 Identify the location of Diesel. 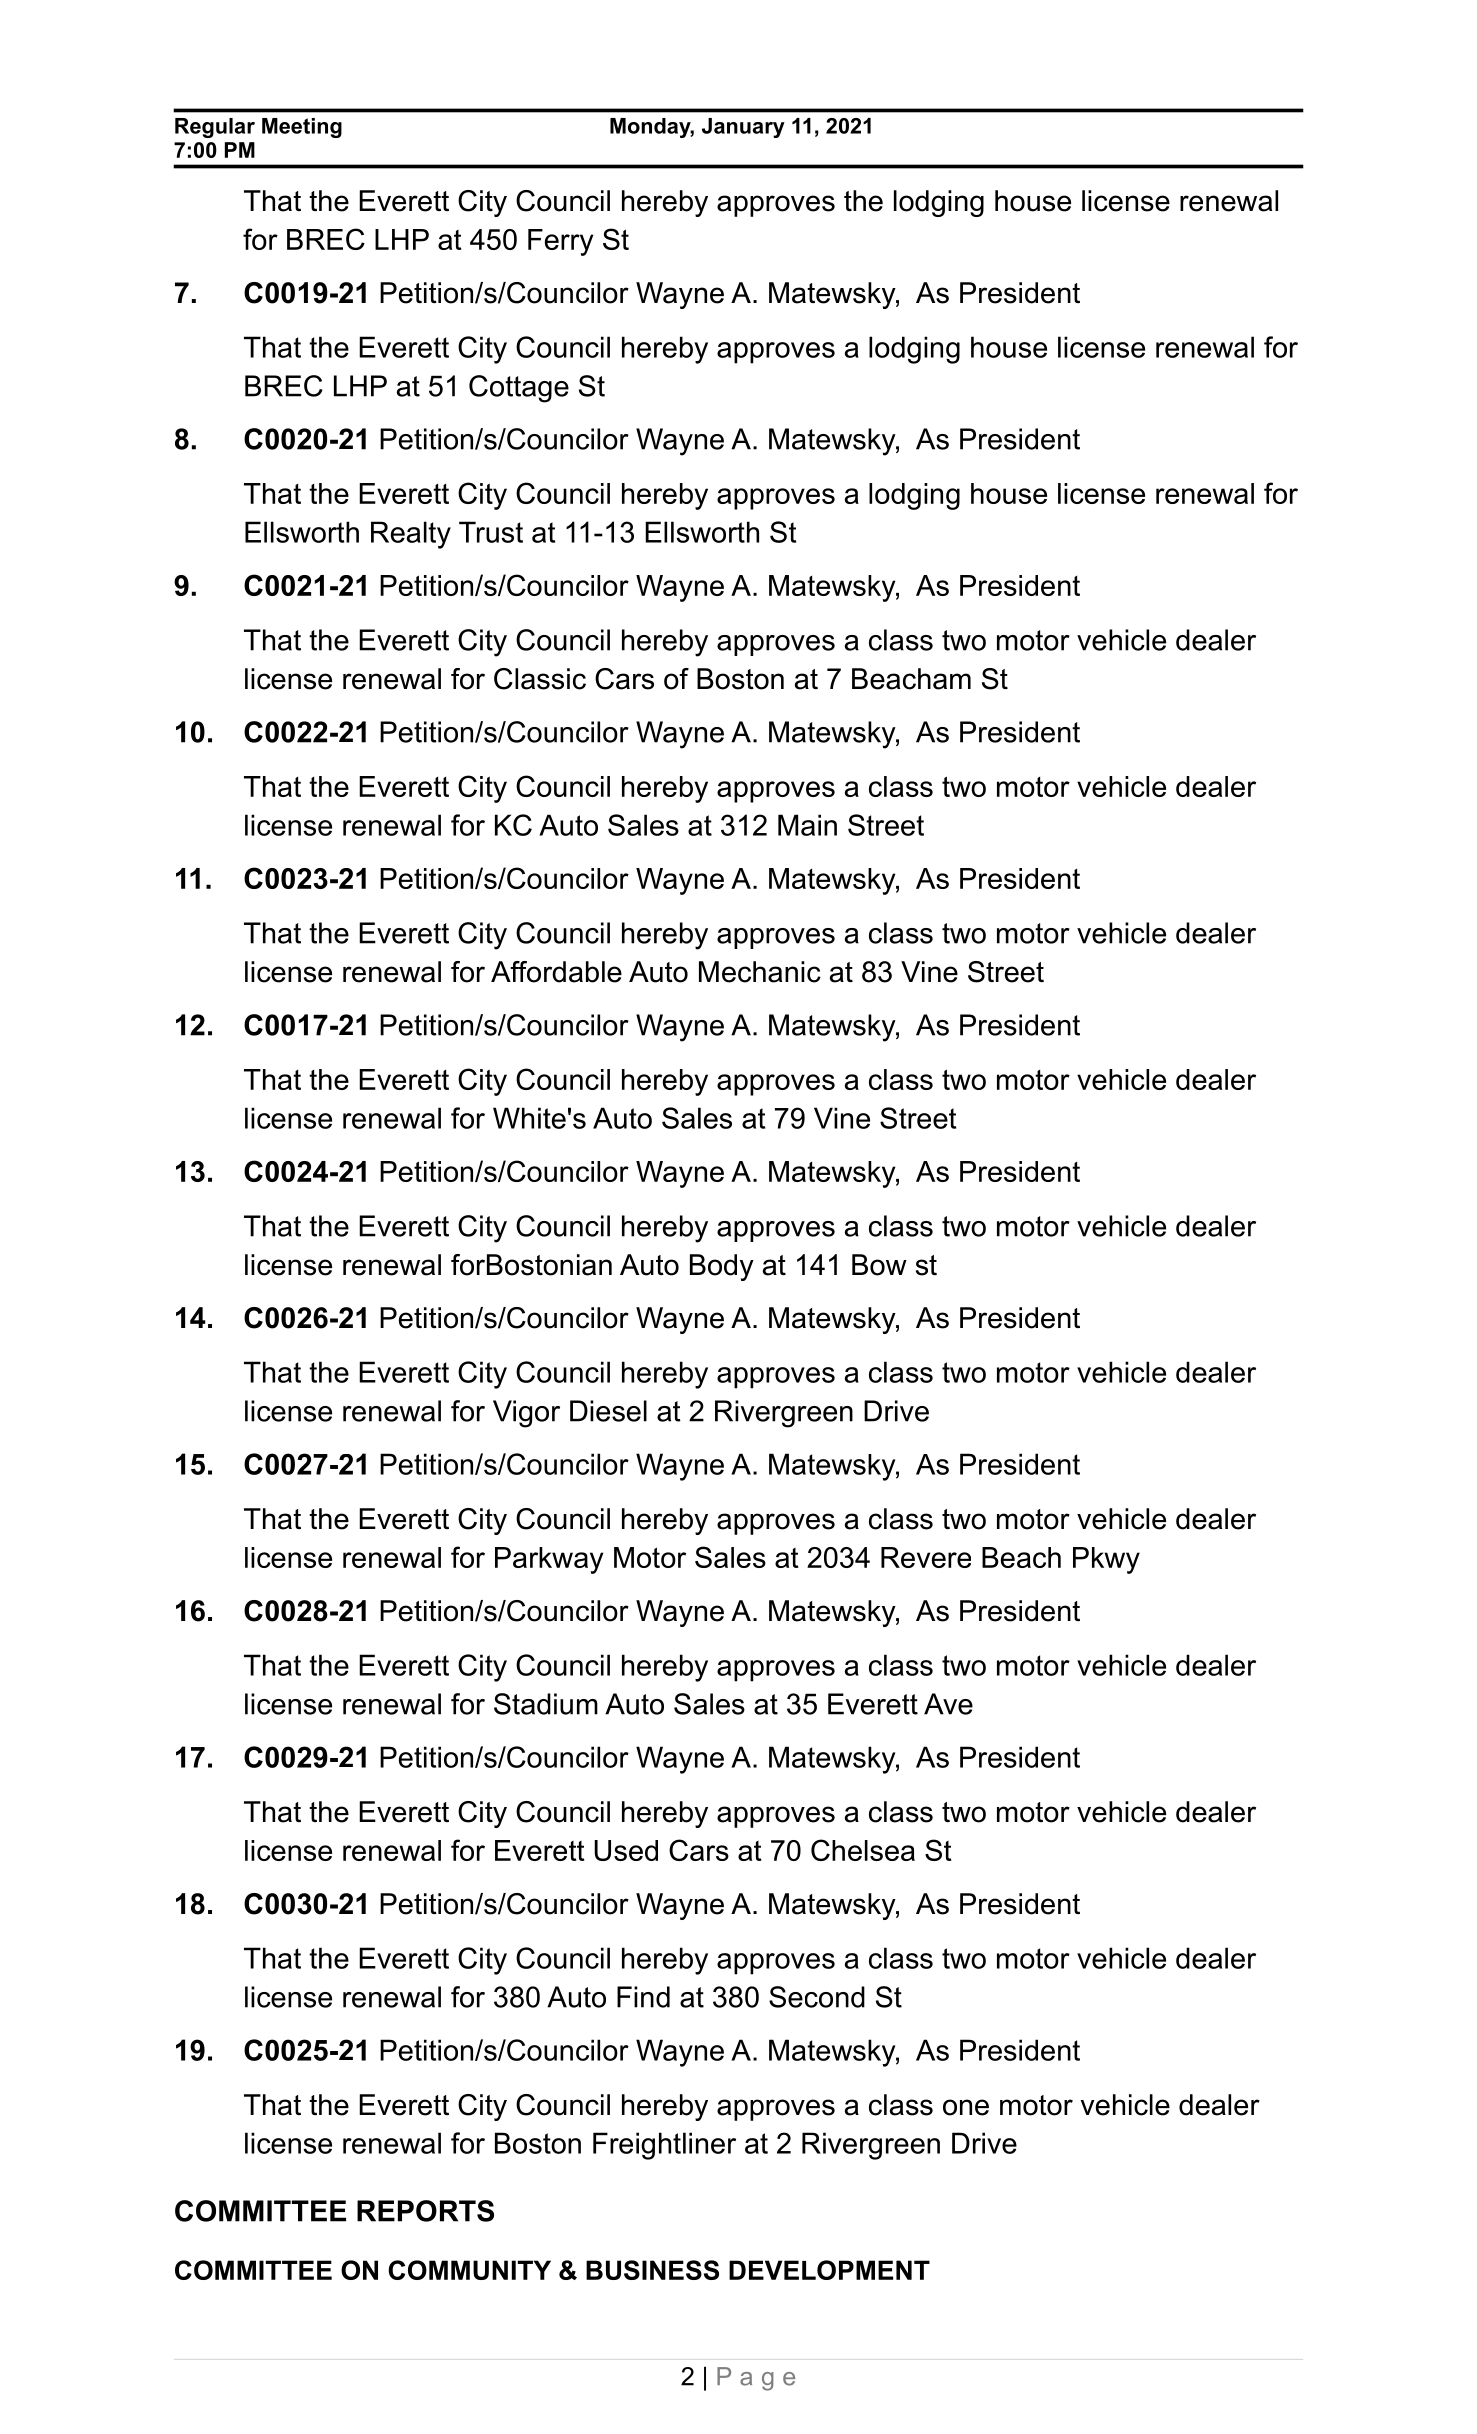
(608, 1411).
